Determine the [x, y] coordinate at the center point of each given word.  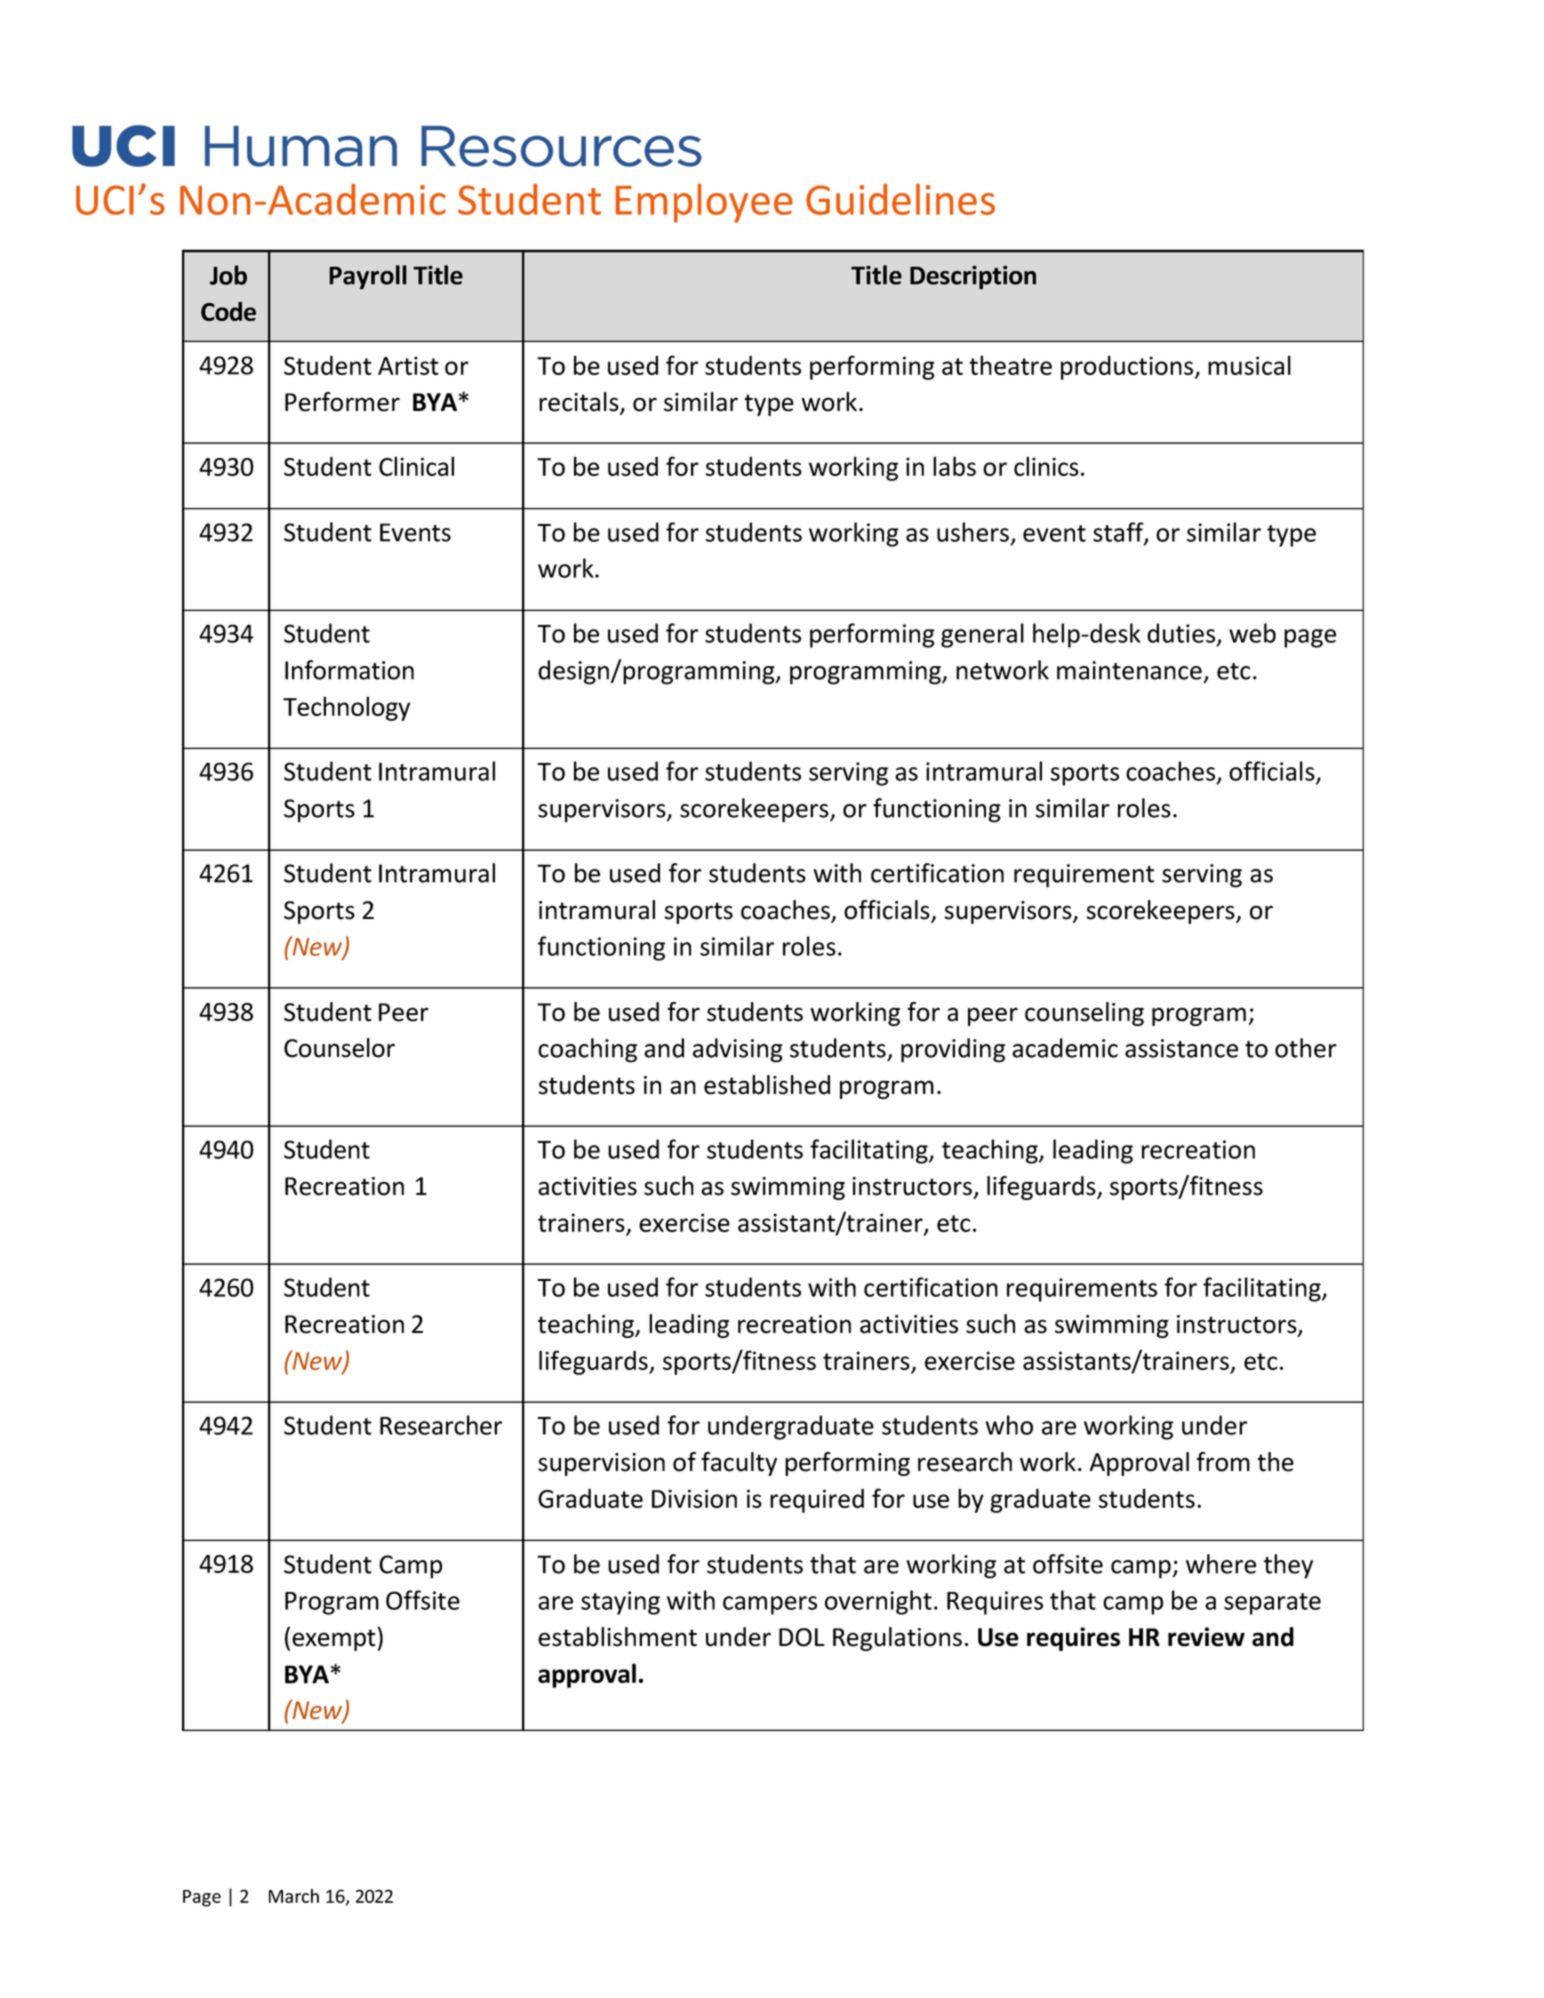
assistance [1181, 1048]
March [294, 1896]
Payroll [368, 277]
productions [1128, 368]
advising [738, 1050]
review [1206, 1637]
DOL [802, 1637]
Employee [704, 203]
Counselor [339, 1048]
